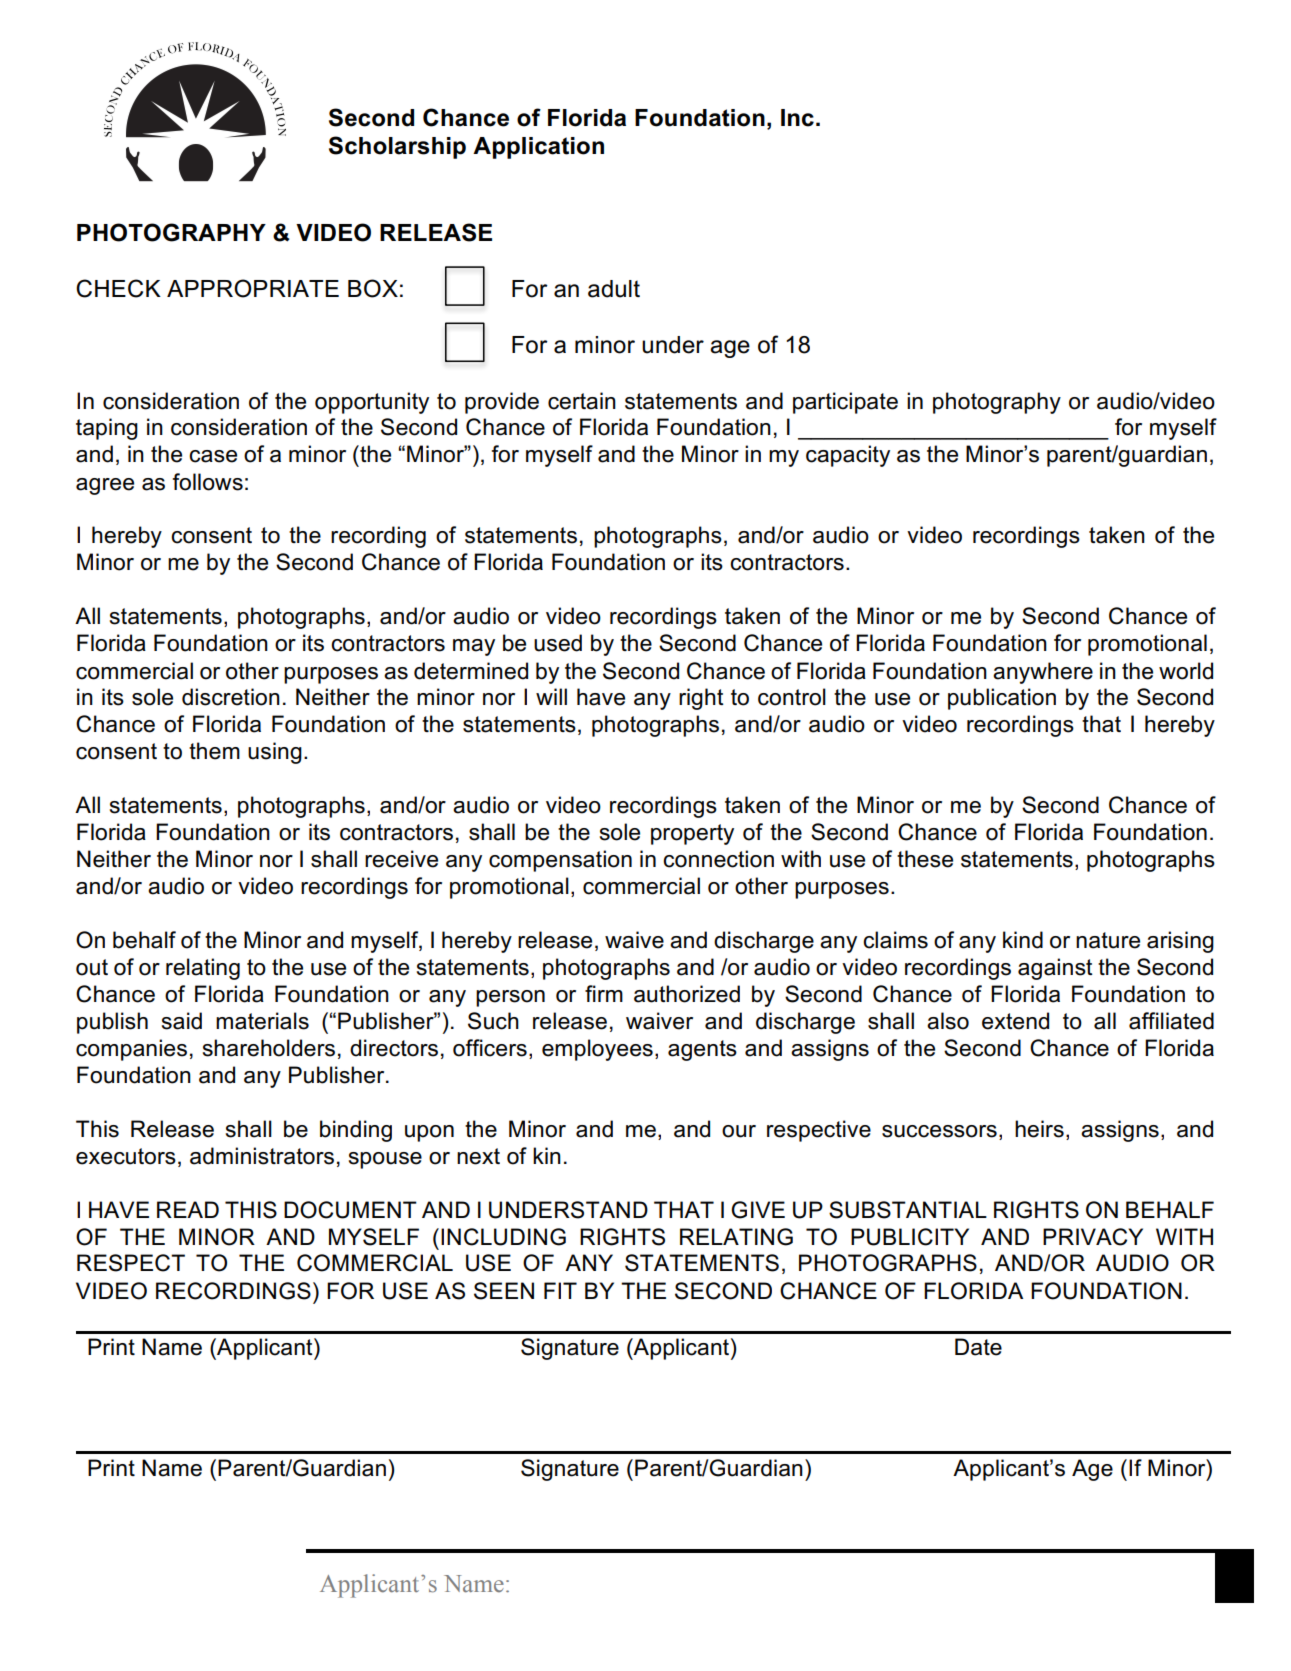 This page has height=1671, width=1291. I want to click on publication, so click(1002, 699).
